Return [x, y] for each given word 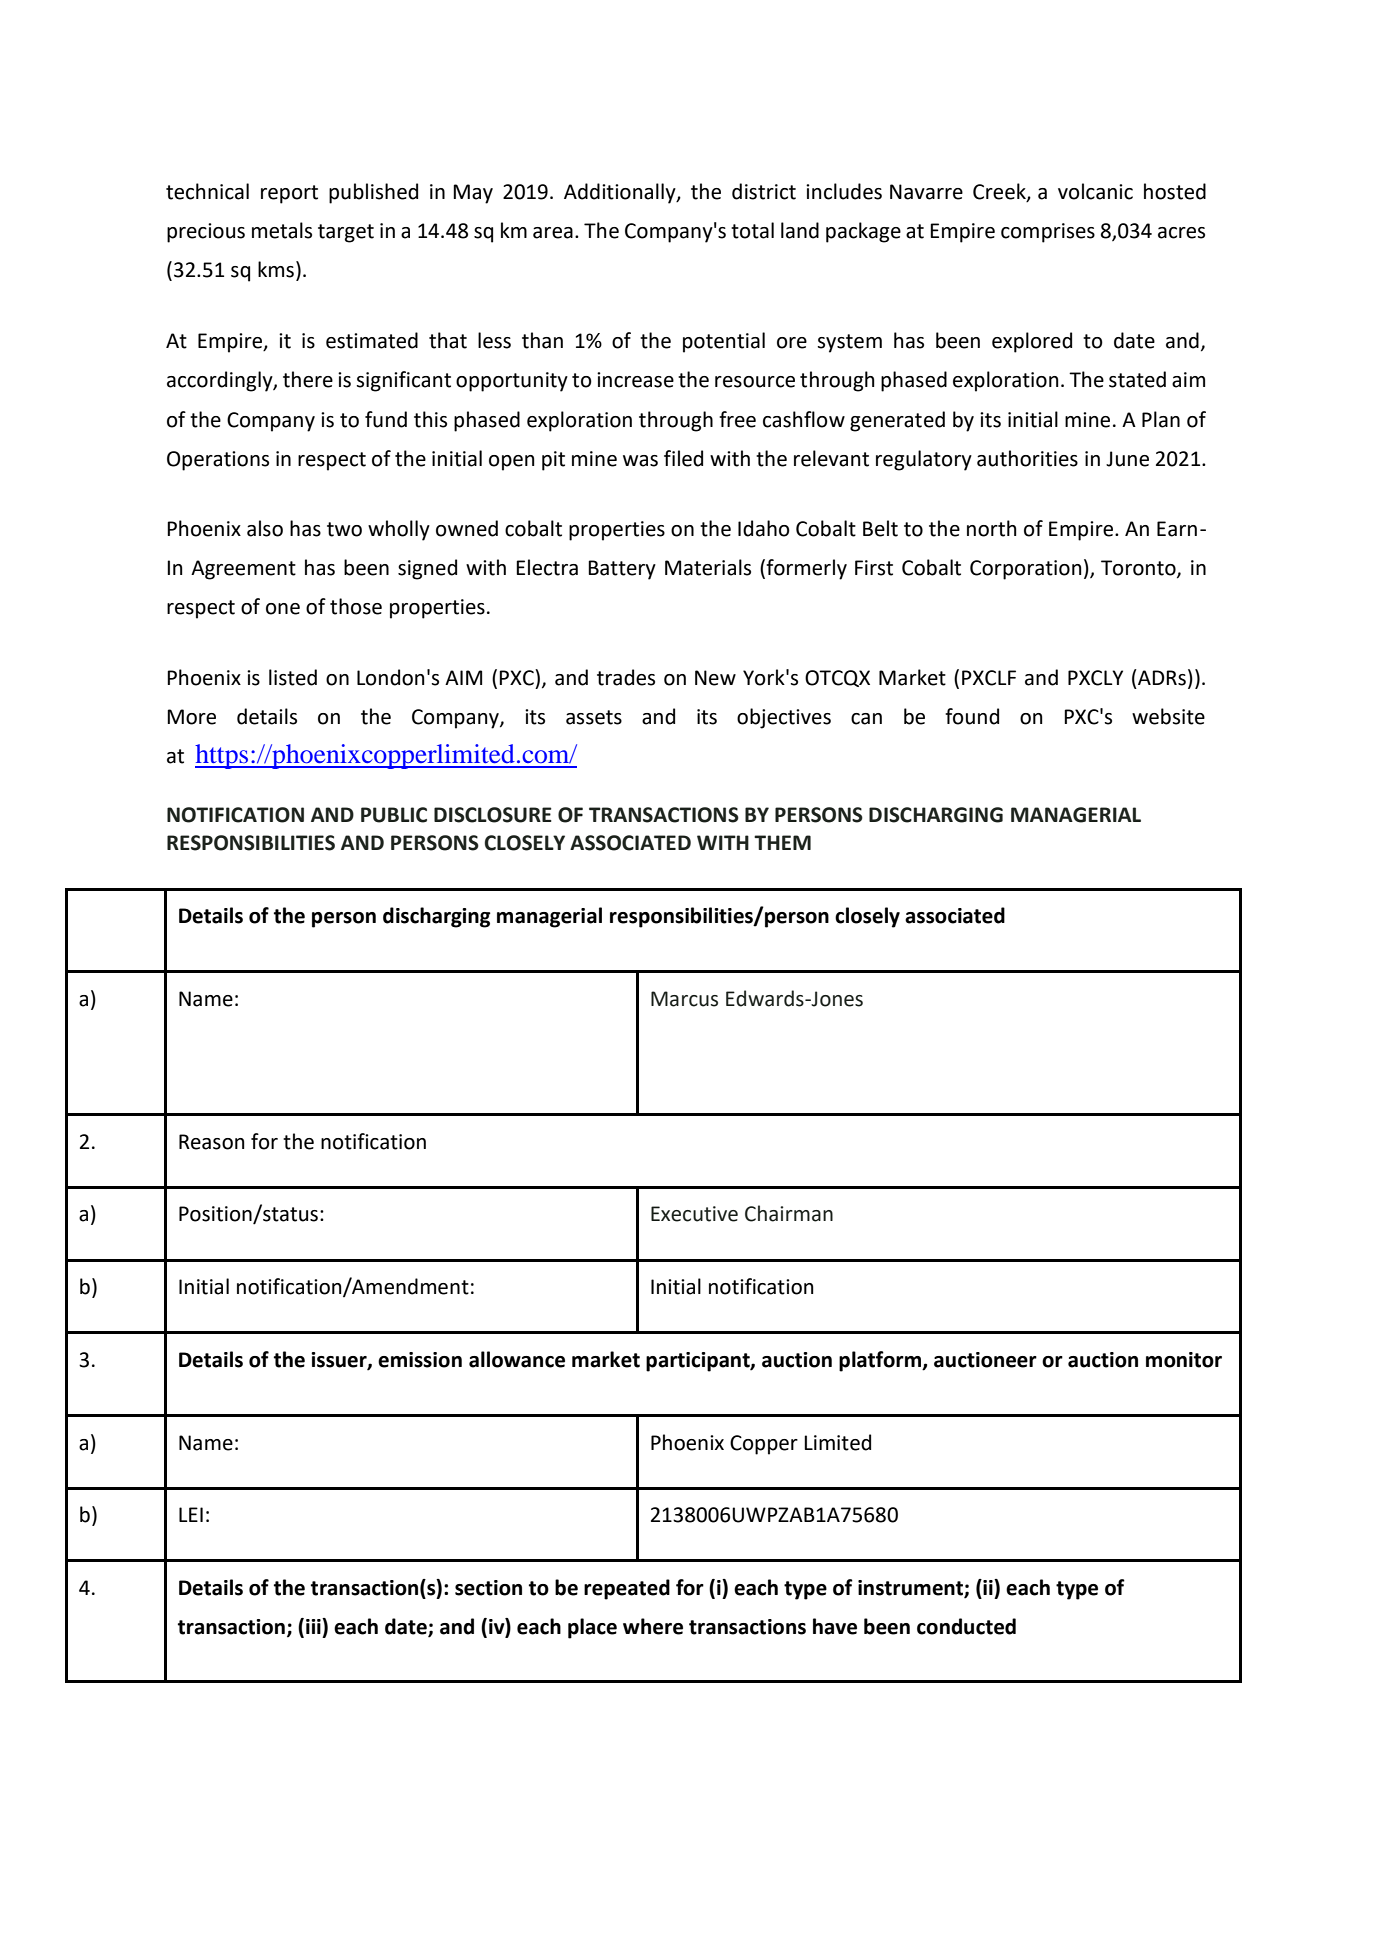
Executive [694, 1214]
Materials [708, 567]
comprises [1048, 233]
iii [314, 1626]
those [356, 606]
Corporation [1026, 570]
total [752, 230]
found [972, 716]
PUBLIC [394, 815]
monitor [1184, 1360]
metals [282, 230]
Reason [212, 1142]
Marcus [684, 999]
